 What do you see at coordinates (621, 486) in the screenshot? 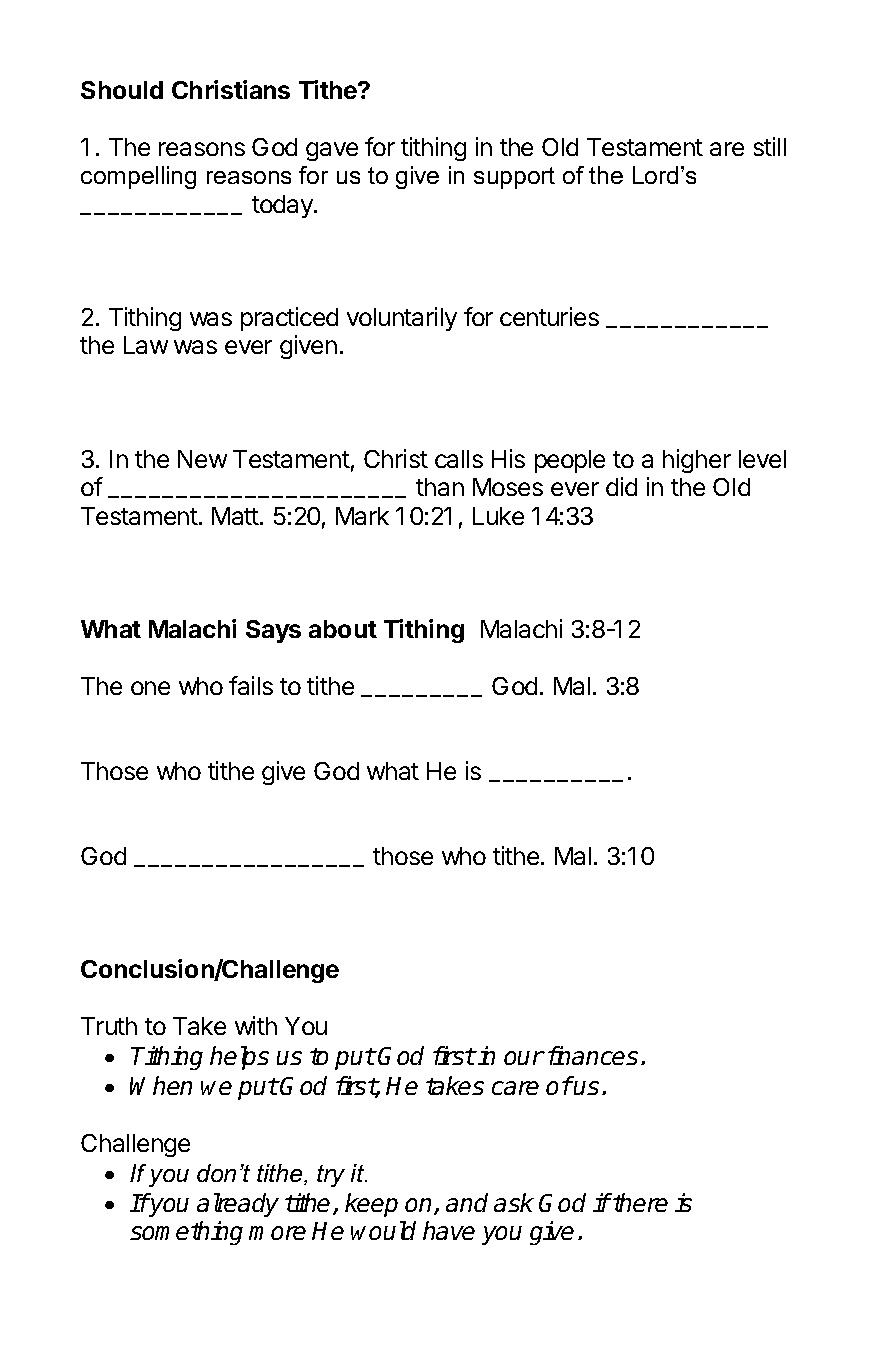
I see `did` at bounding box center [621, 486].
